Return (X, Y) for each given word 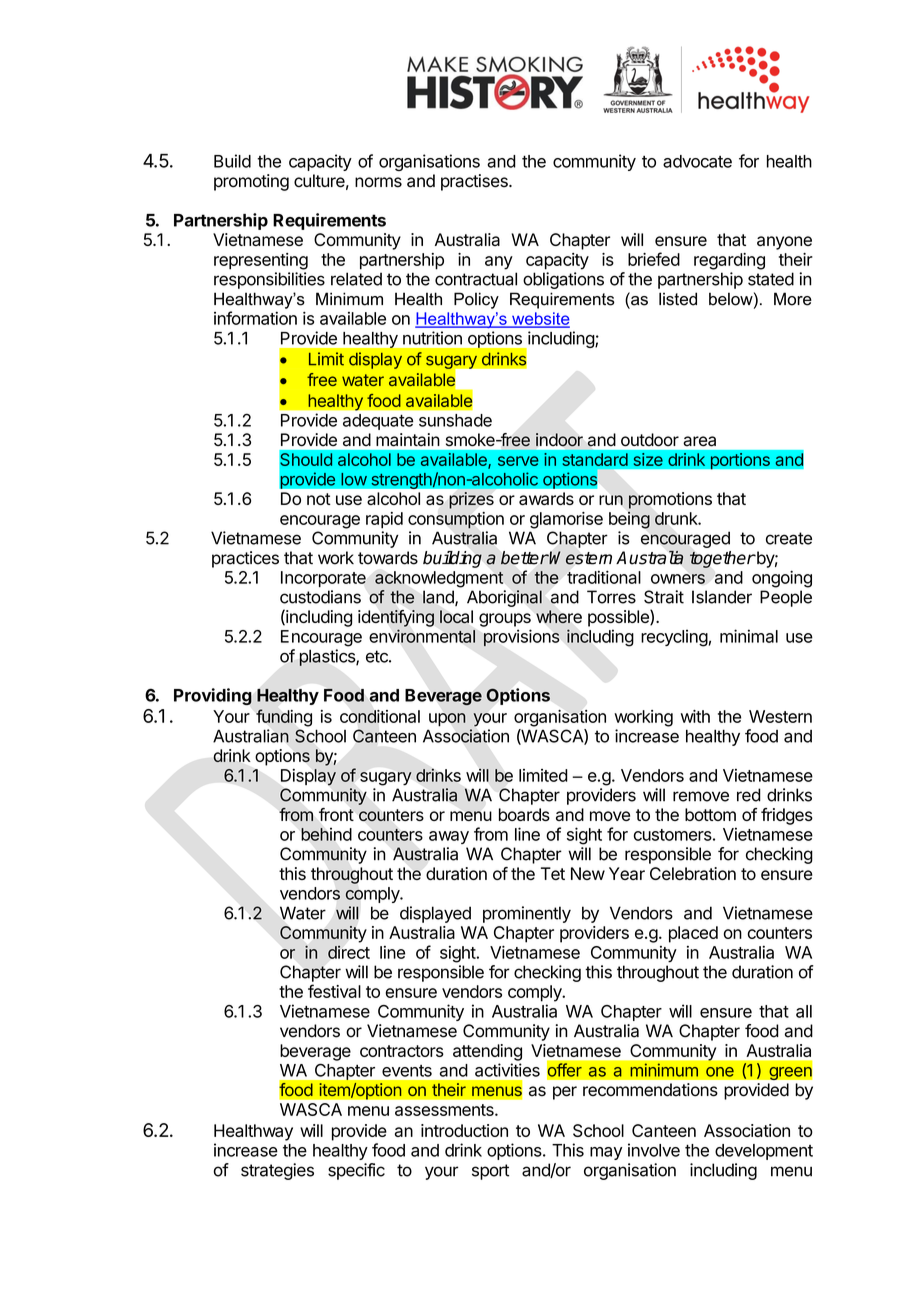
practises (475, 182)
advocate (697, 161)
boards (524, 814)
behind (326, 834)
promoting (251, 182)
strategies (277, 1171)
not (319, 499)
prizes (471, 500)
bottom (710, 814)
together (722, 559)
